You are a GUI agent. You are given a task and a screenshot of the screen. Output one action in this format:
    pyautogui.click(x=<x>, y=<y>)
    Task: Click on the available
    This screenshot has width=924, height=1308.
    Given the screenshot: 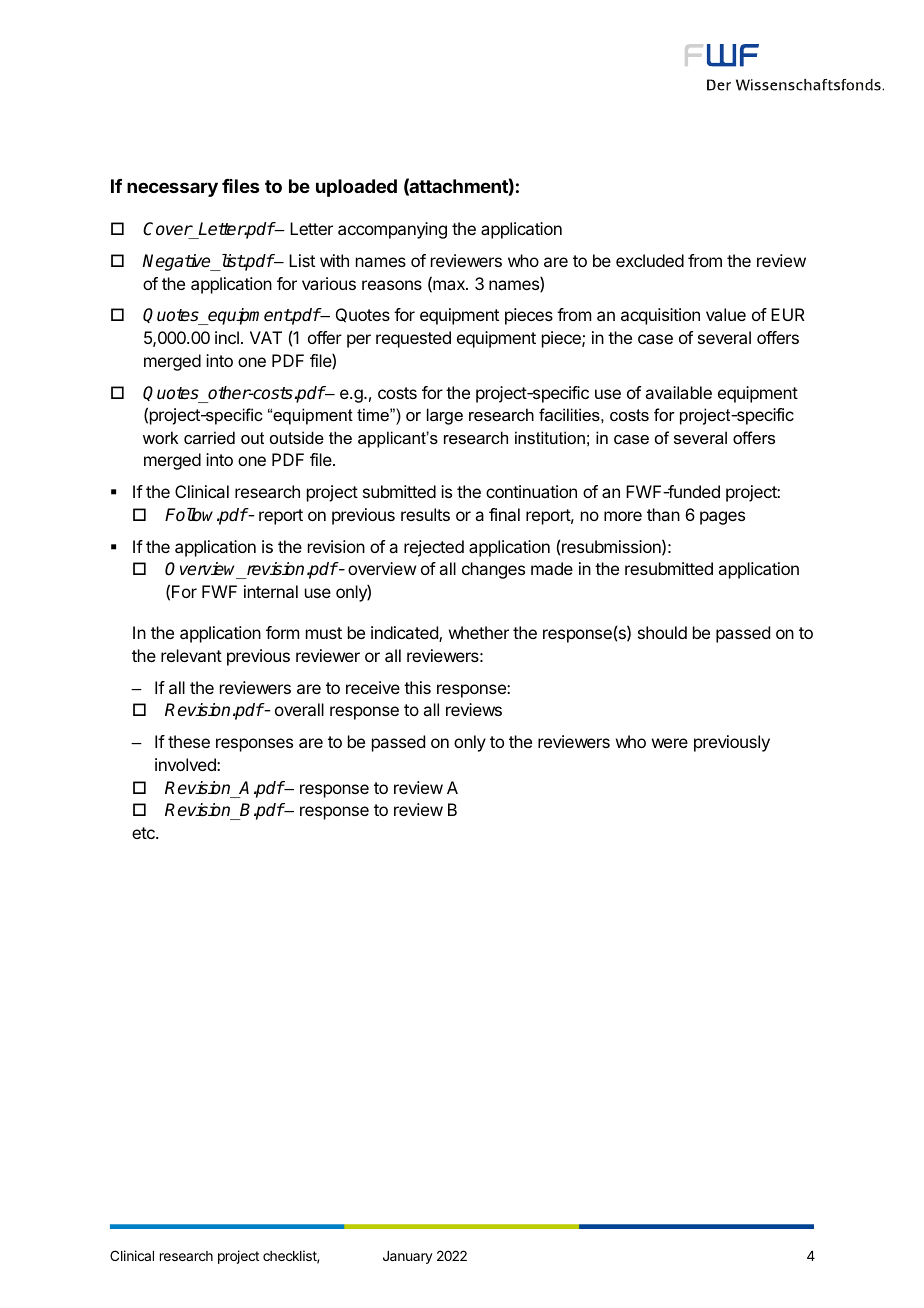 What is the action you would take?
    pyautogui.click(x=678, y=392)
